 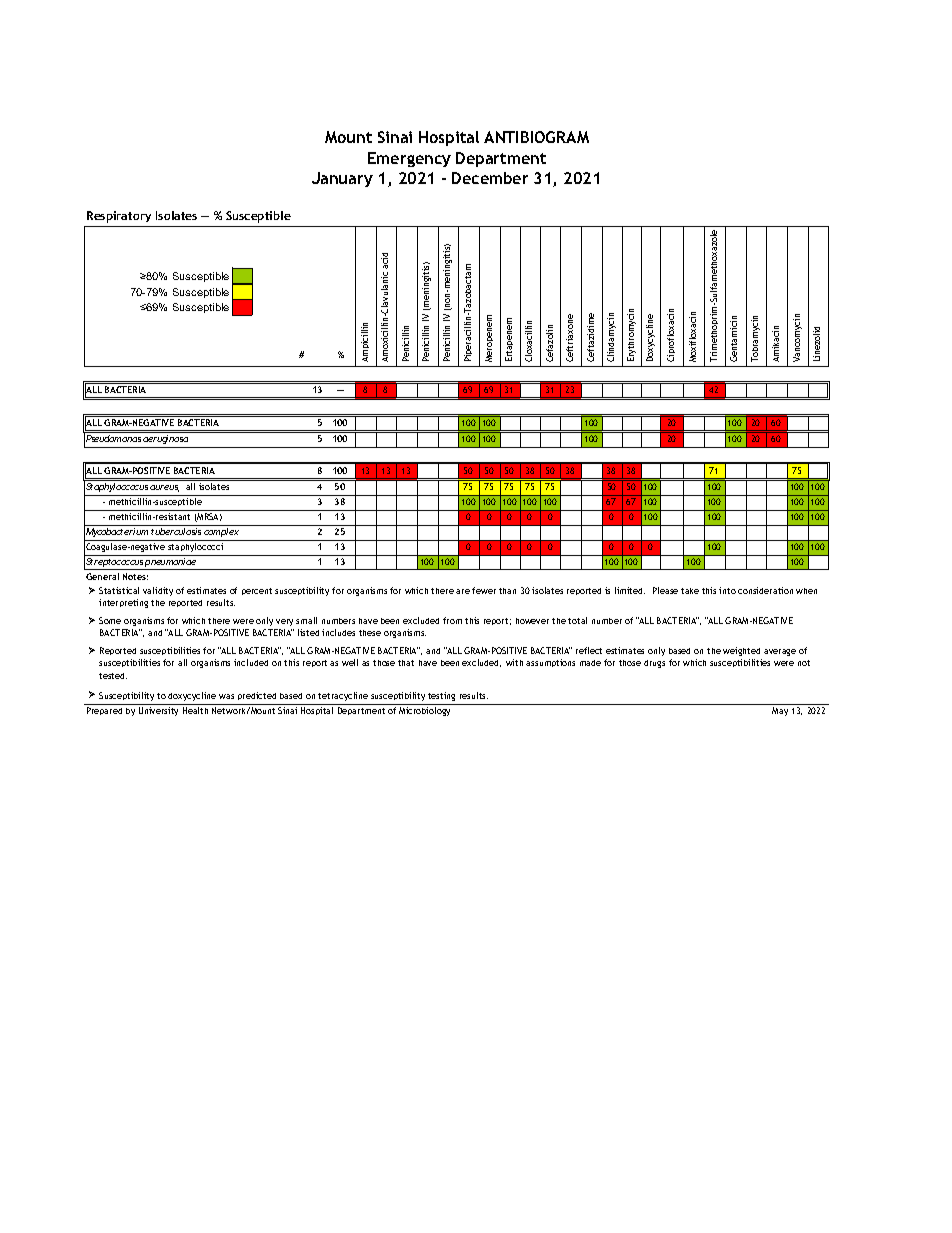 I want to click on May, so click(x=780, y=711).
